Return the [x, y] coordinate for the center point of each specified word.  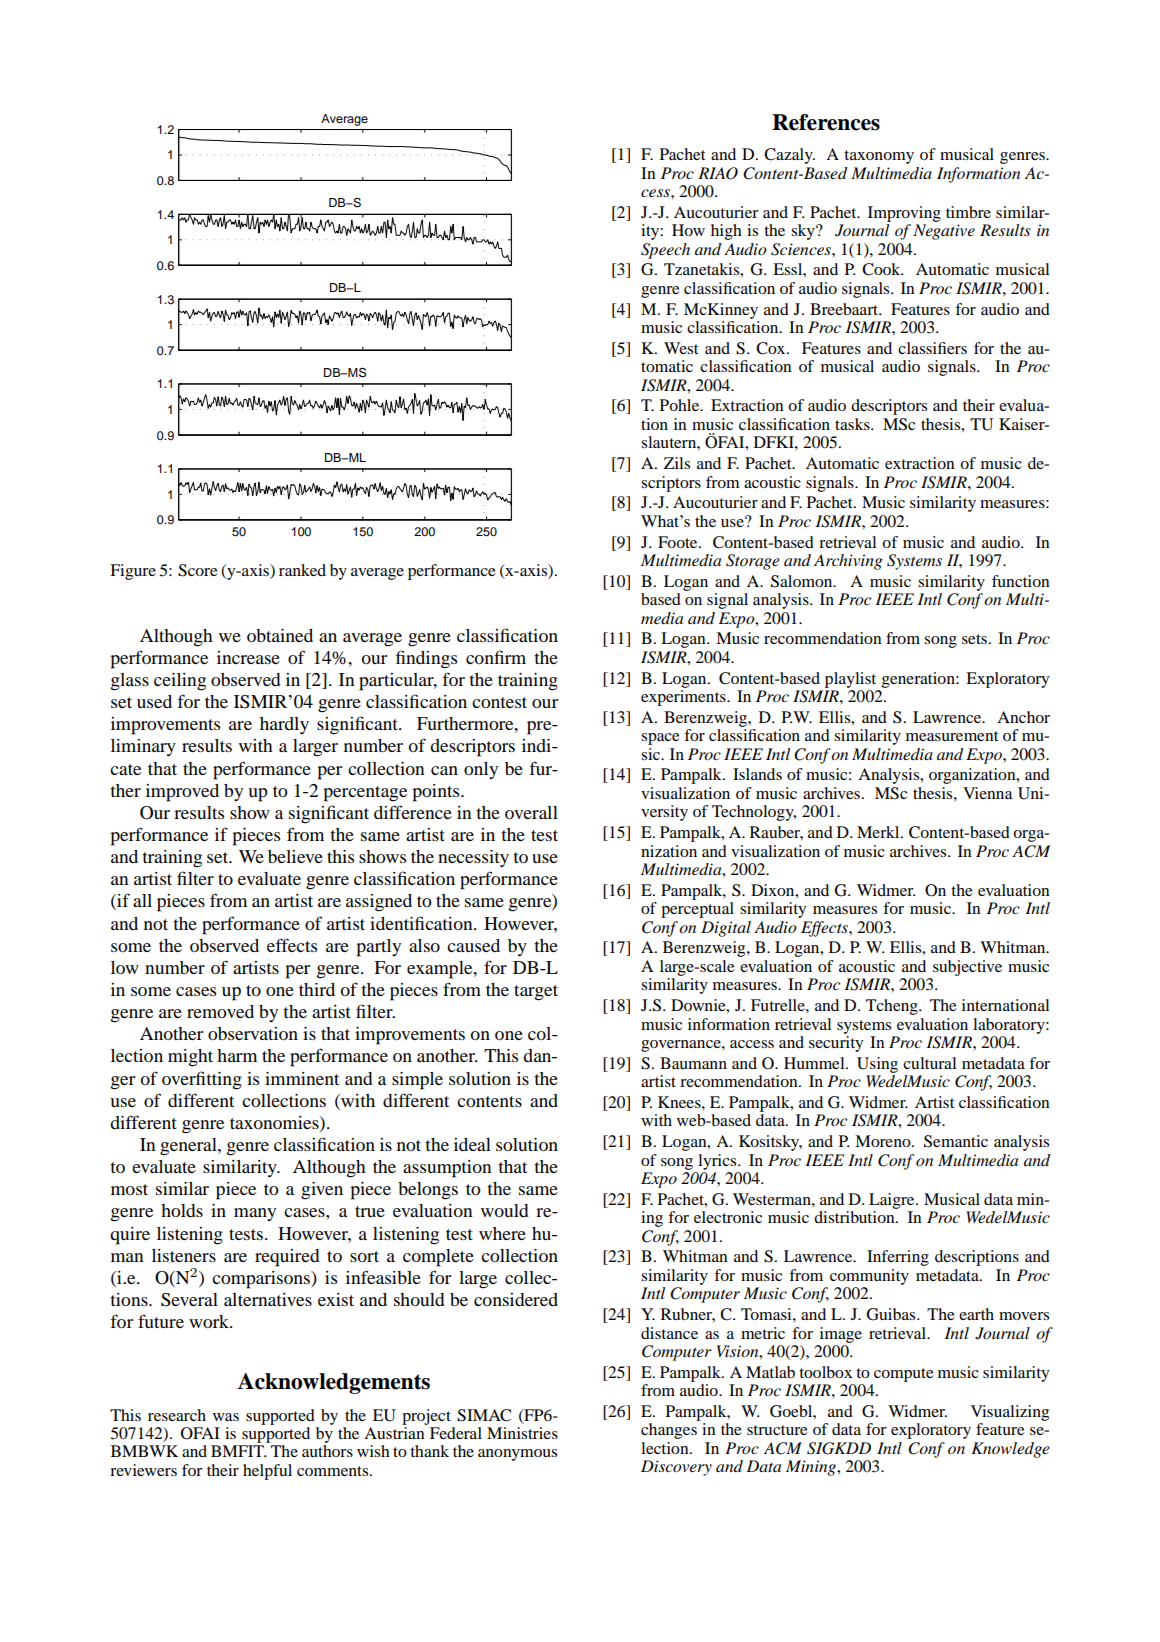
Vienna [988, 793]
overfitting [202, 1080]
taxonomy [879, 157]
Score [198, 570]
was [226, 1417]
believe [295, 856]
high [726, 232]
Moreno [884, 1141]
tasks [853, 424]
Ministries [522, 1433]
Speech [665, 251]
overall [531, 812]
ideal [472, 1144]
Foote [679, 542]
